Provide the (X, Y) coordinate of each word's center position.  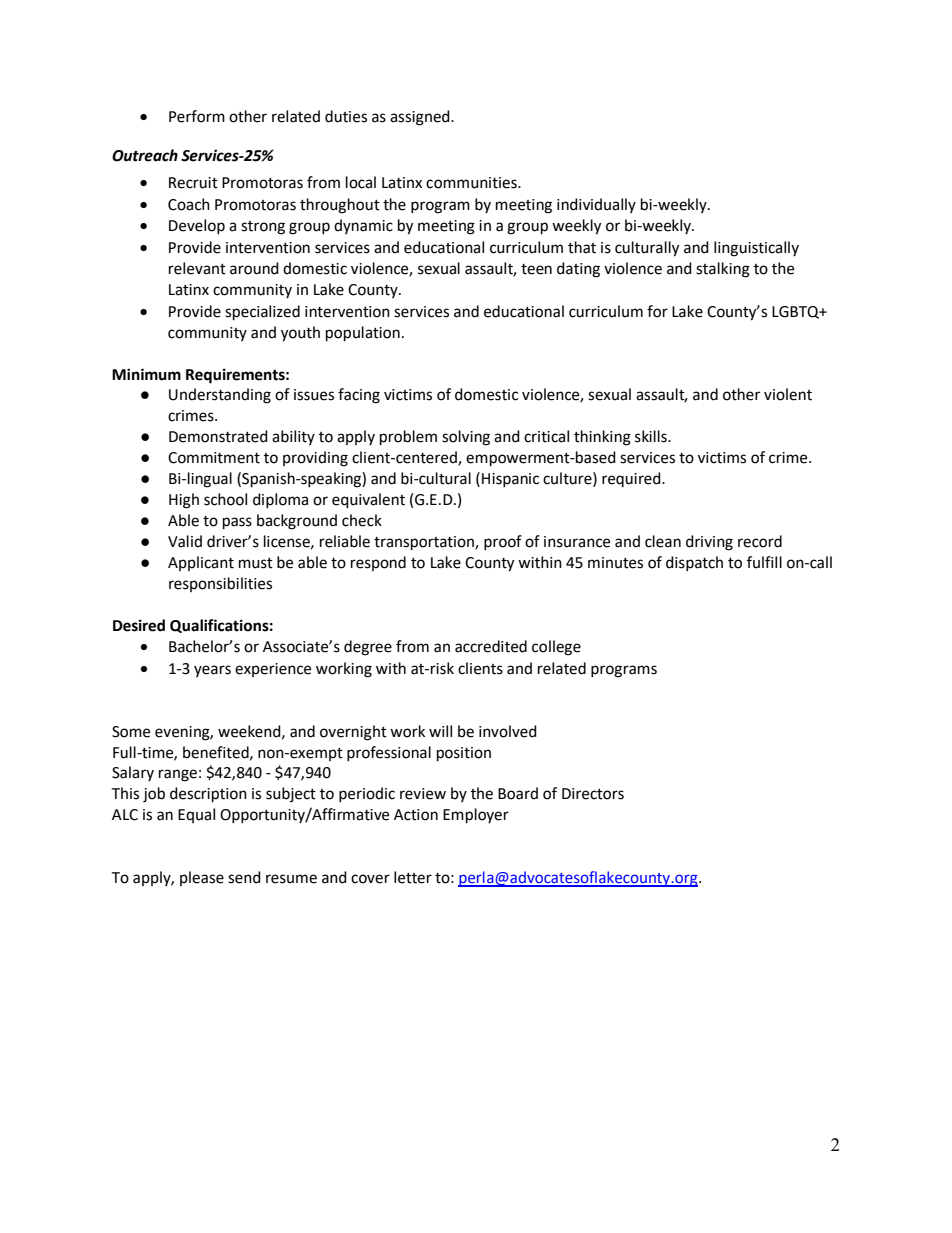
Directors (593, 794)
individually (596, 205)
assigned (421, 118)
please (202, 878)
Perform (197, 116)
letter (413, 877)
